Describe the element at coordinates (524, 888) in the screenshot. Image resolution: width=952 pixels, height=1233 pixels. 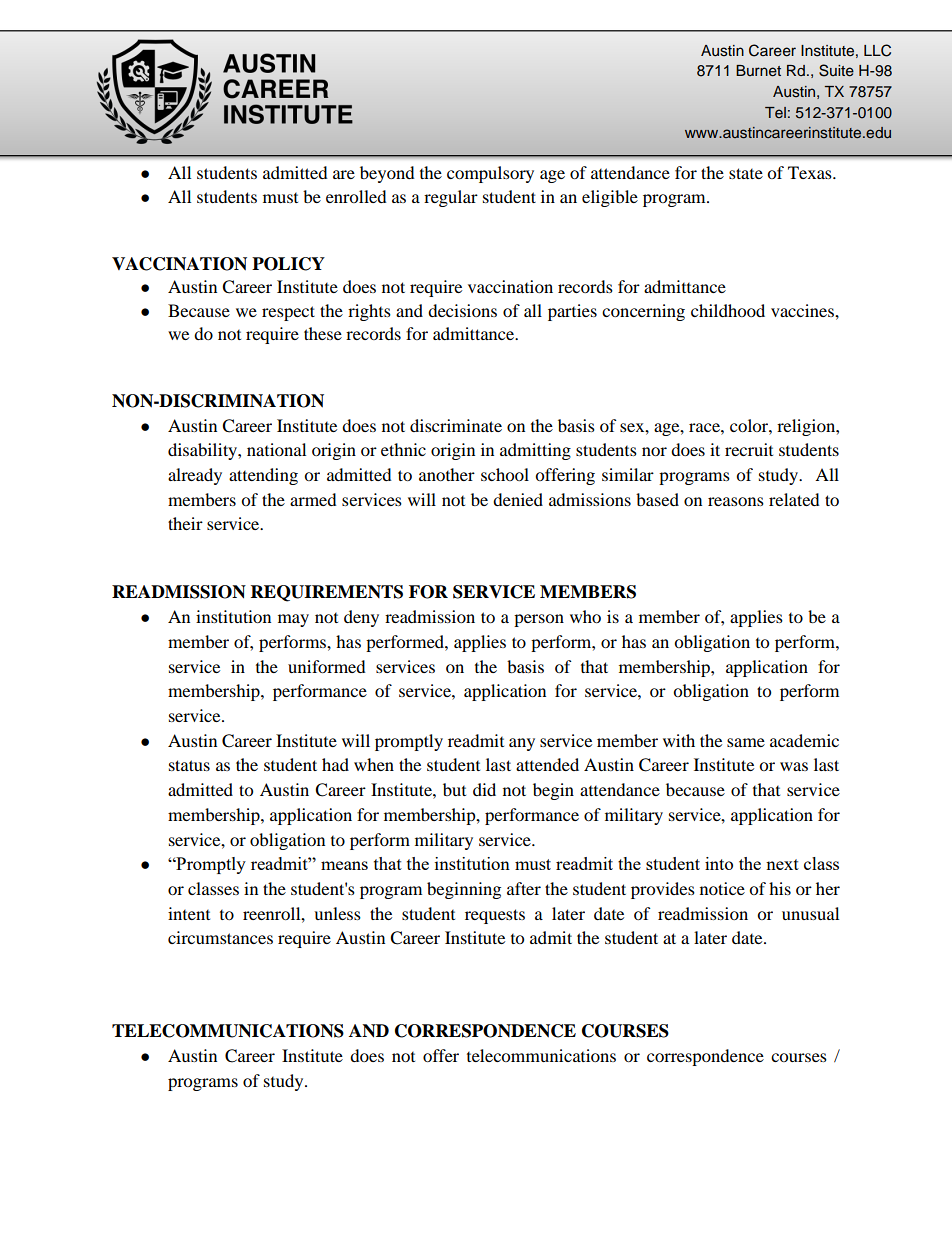
I see `after` at that location.
